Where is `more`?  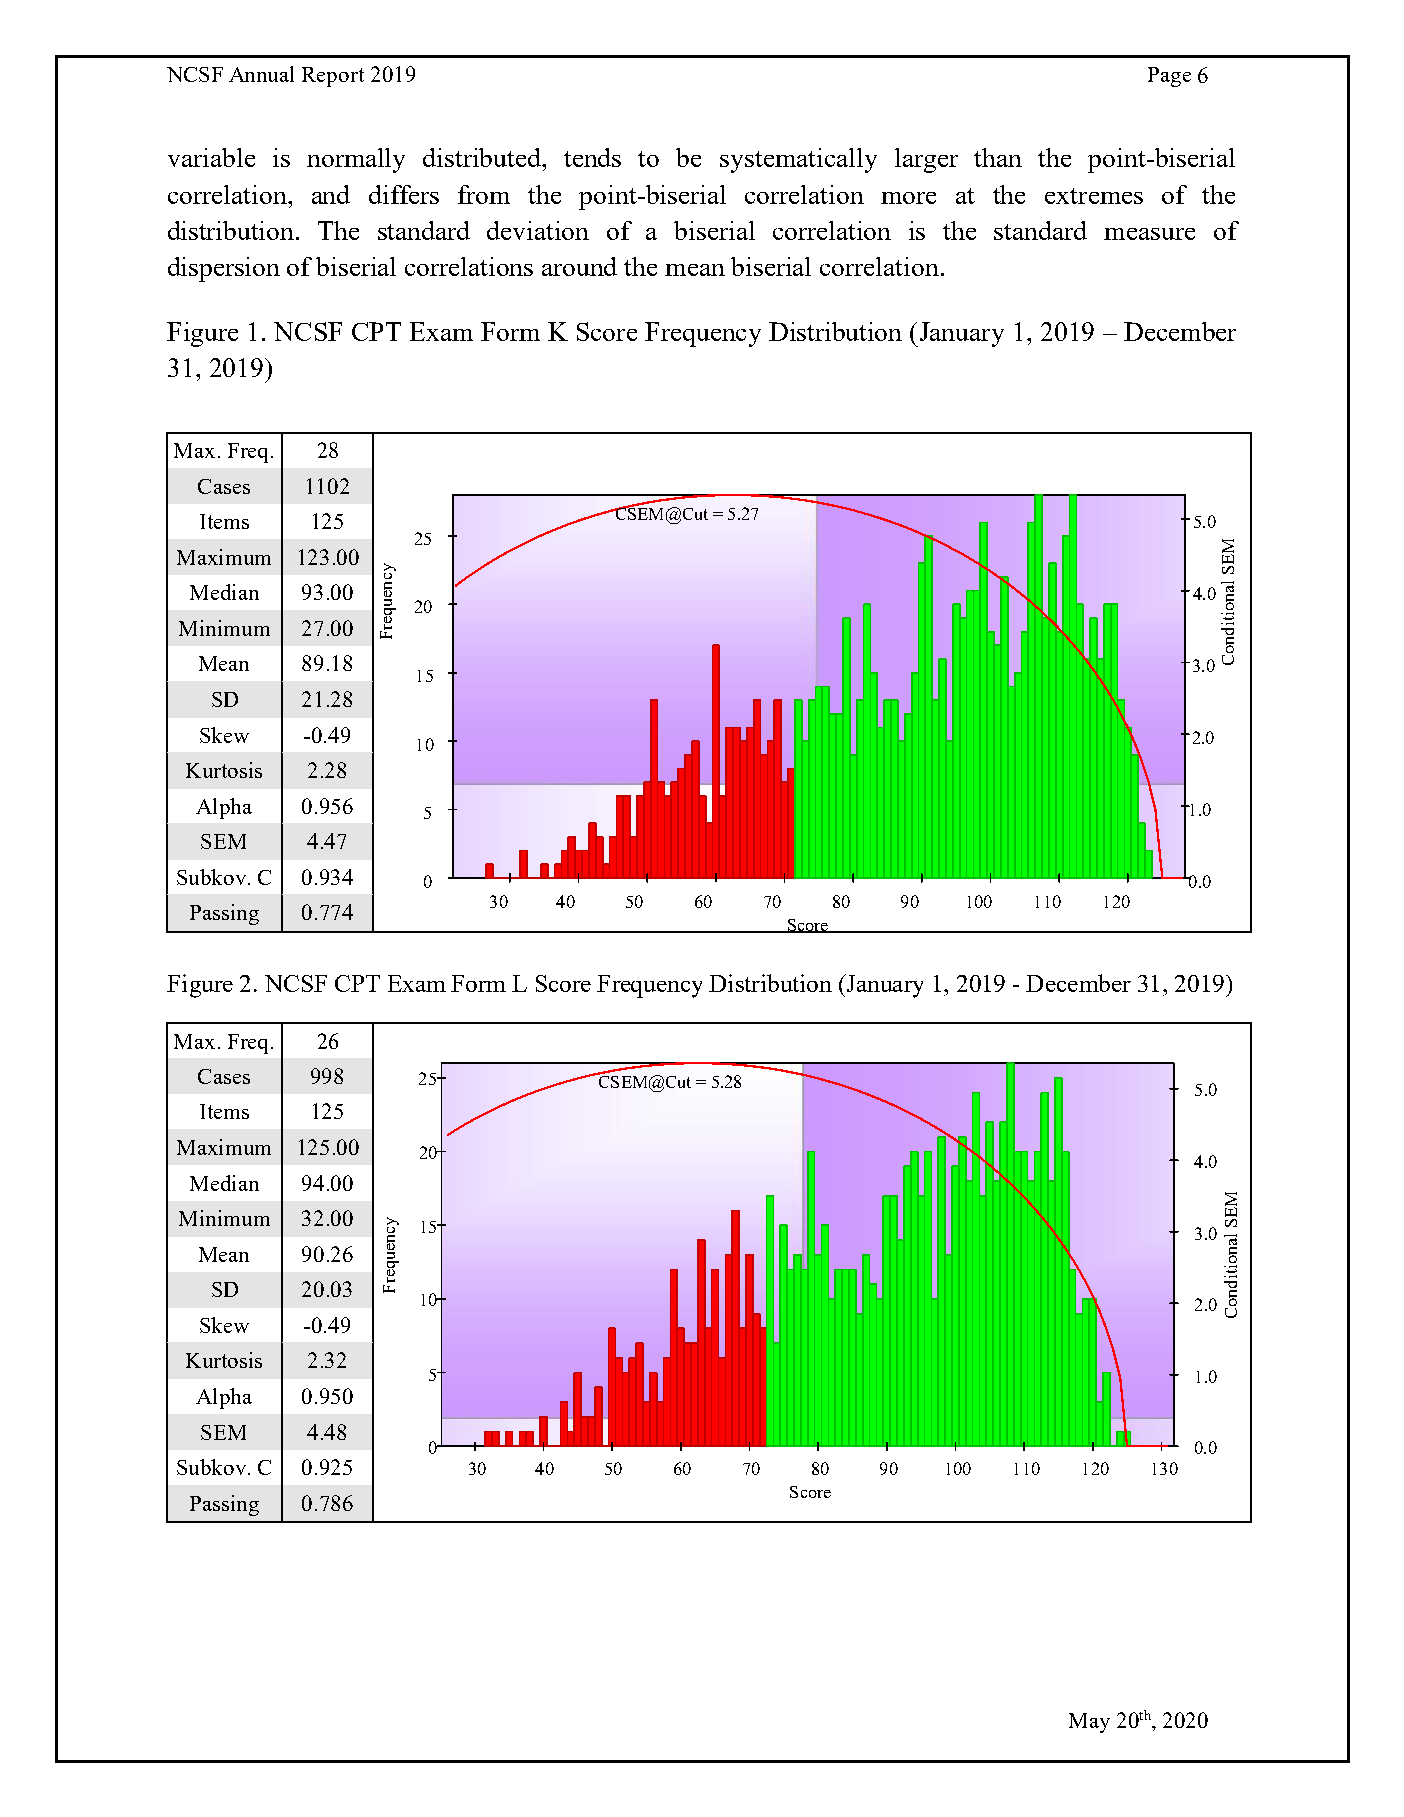 more is located at coordinates (908, 198).
